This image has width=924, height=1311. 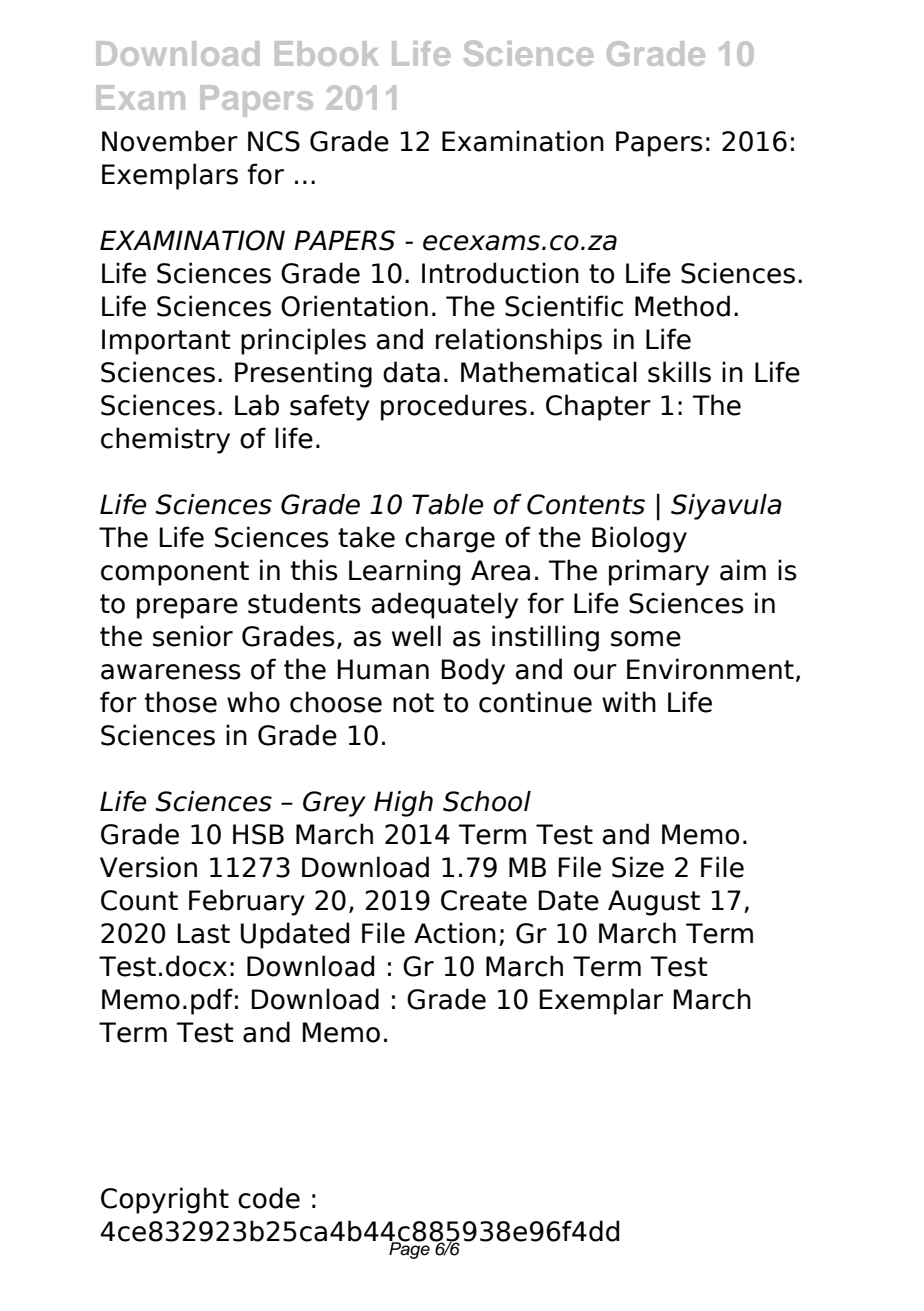 What do you see at coordinates (166, 342) in the image?
I see `Important` at bounding box center [166, 342].
